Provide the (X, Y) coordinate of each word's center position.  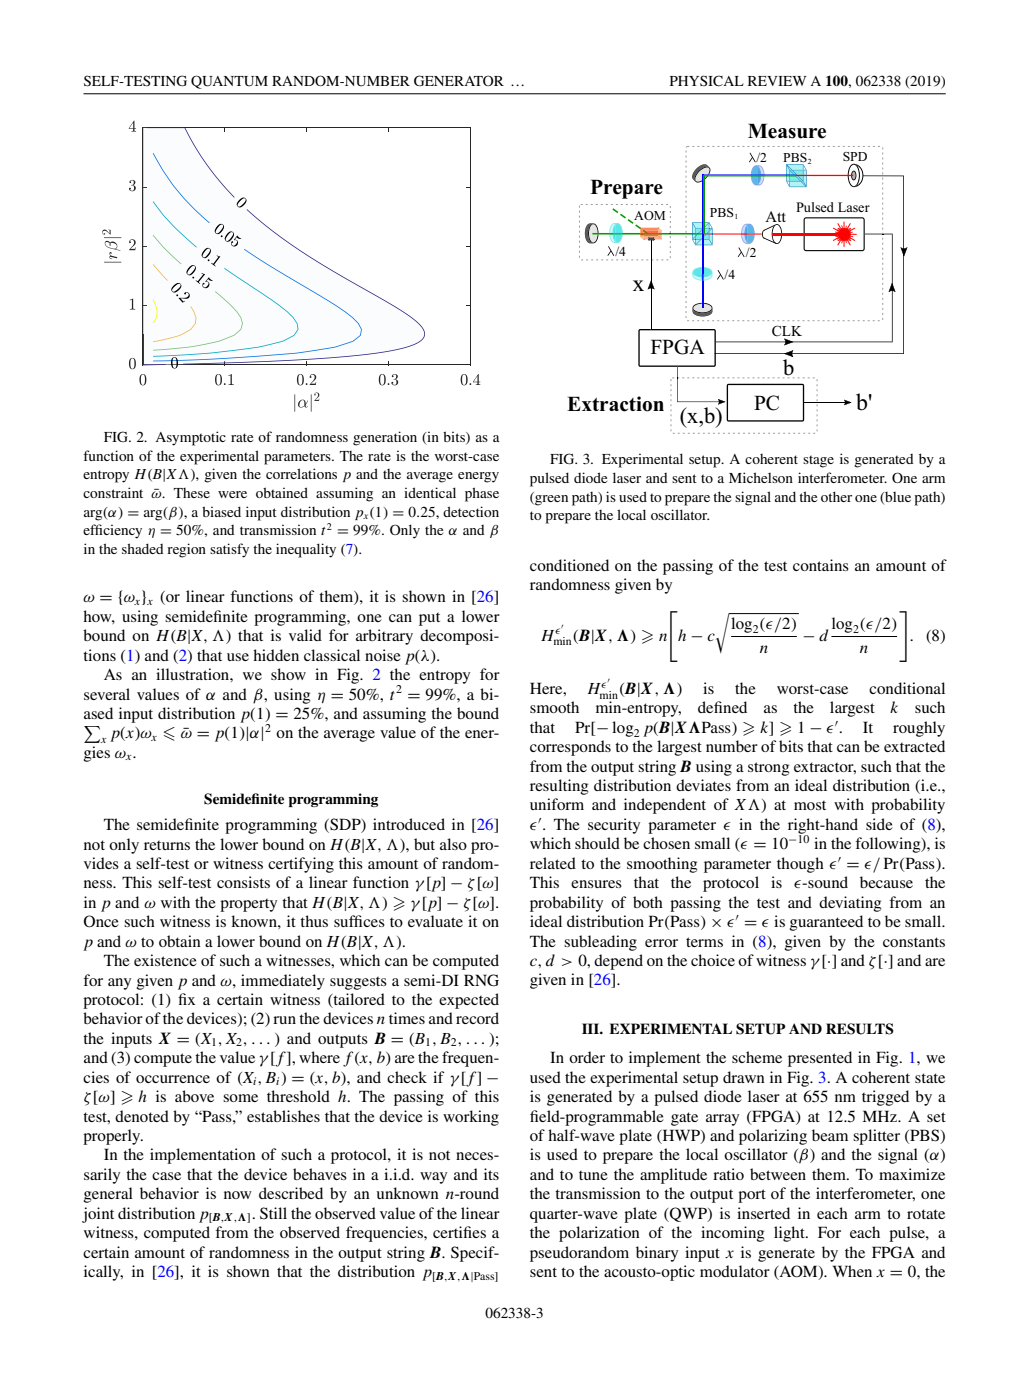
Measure (787, 131)
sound (827, 882)
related (553, 863)
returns (167, 845)
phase (482, 494)
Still (273, 1213)
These (192, 493)
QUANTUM (229, 82)
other (836, 496)
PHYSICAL (707, 81)
